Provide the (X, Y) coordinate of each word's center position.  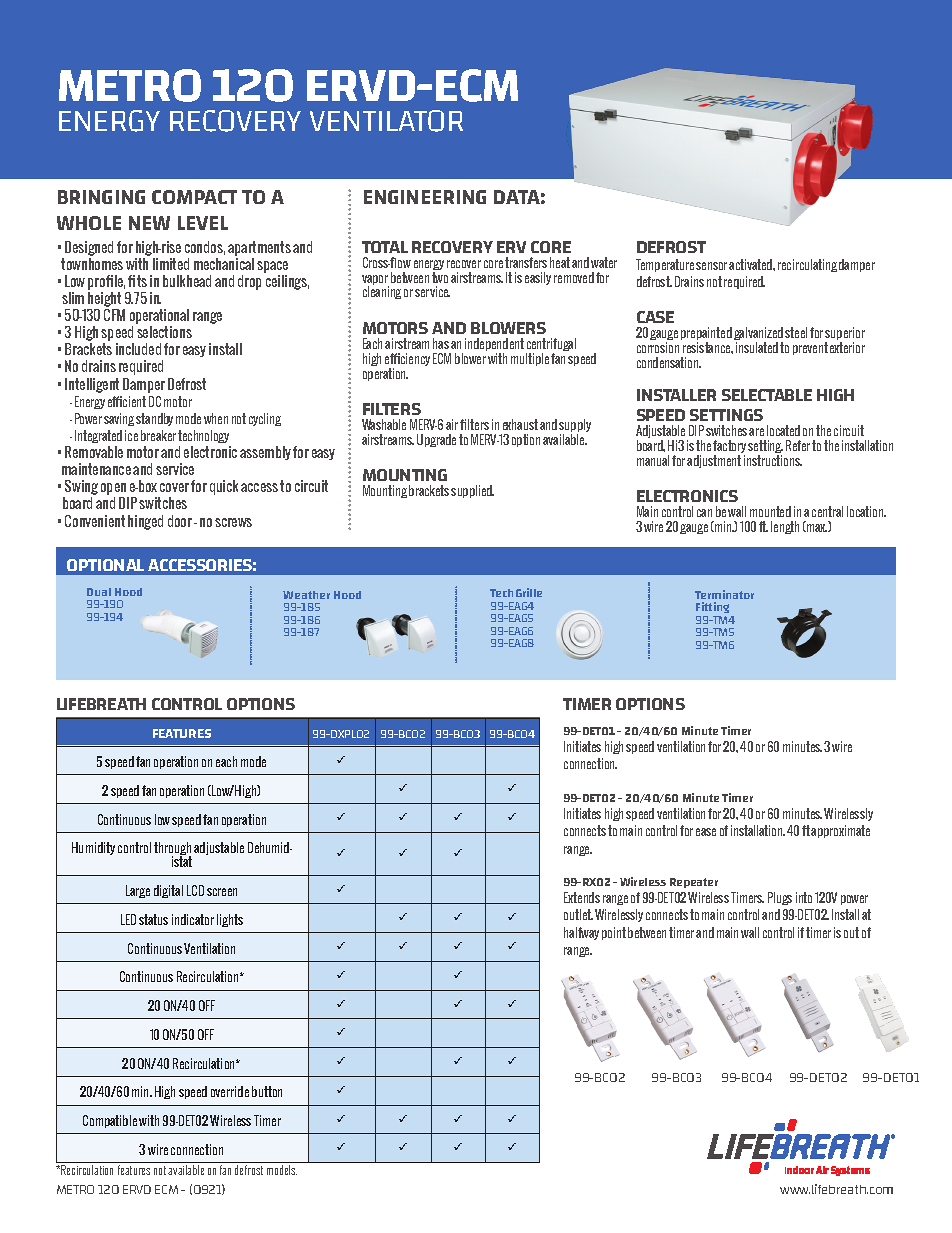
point (614, 933)
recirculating (807, 265)
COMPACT (194, 197)
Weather (306, 595)
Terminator (724, 594)
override (230, 1091)
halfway (581, 933)
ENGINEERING (425, 197)
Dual (99, 592)
